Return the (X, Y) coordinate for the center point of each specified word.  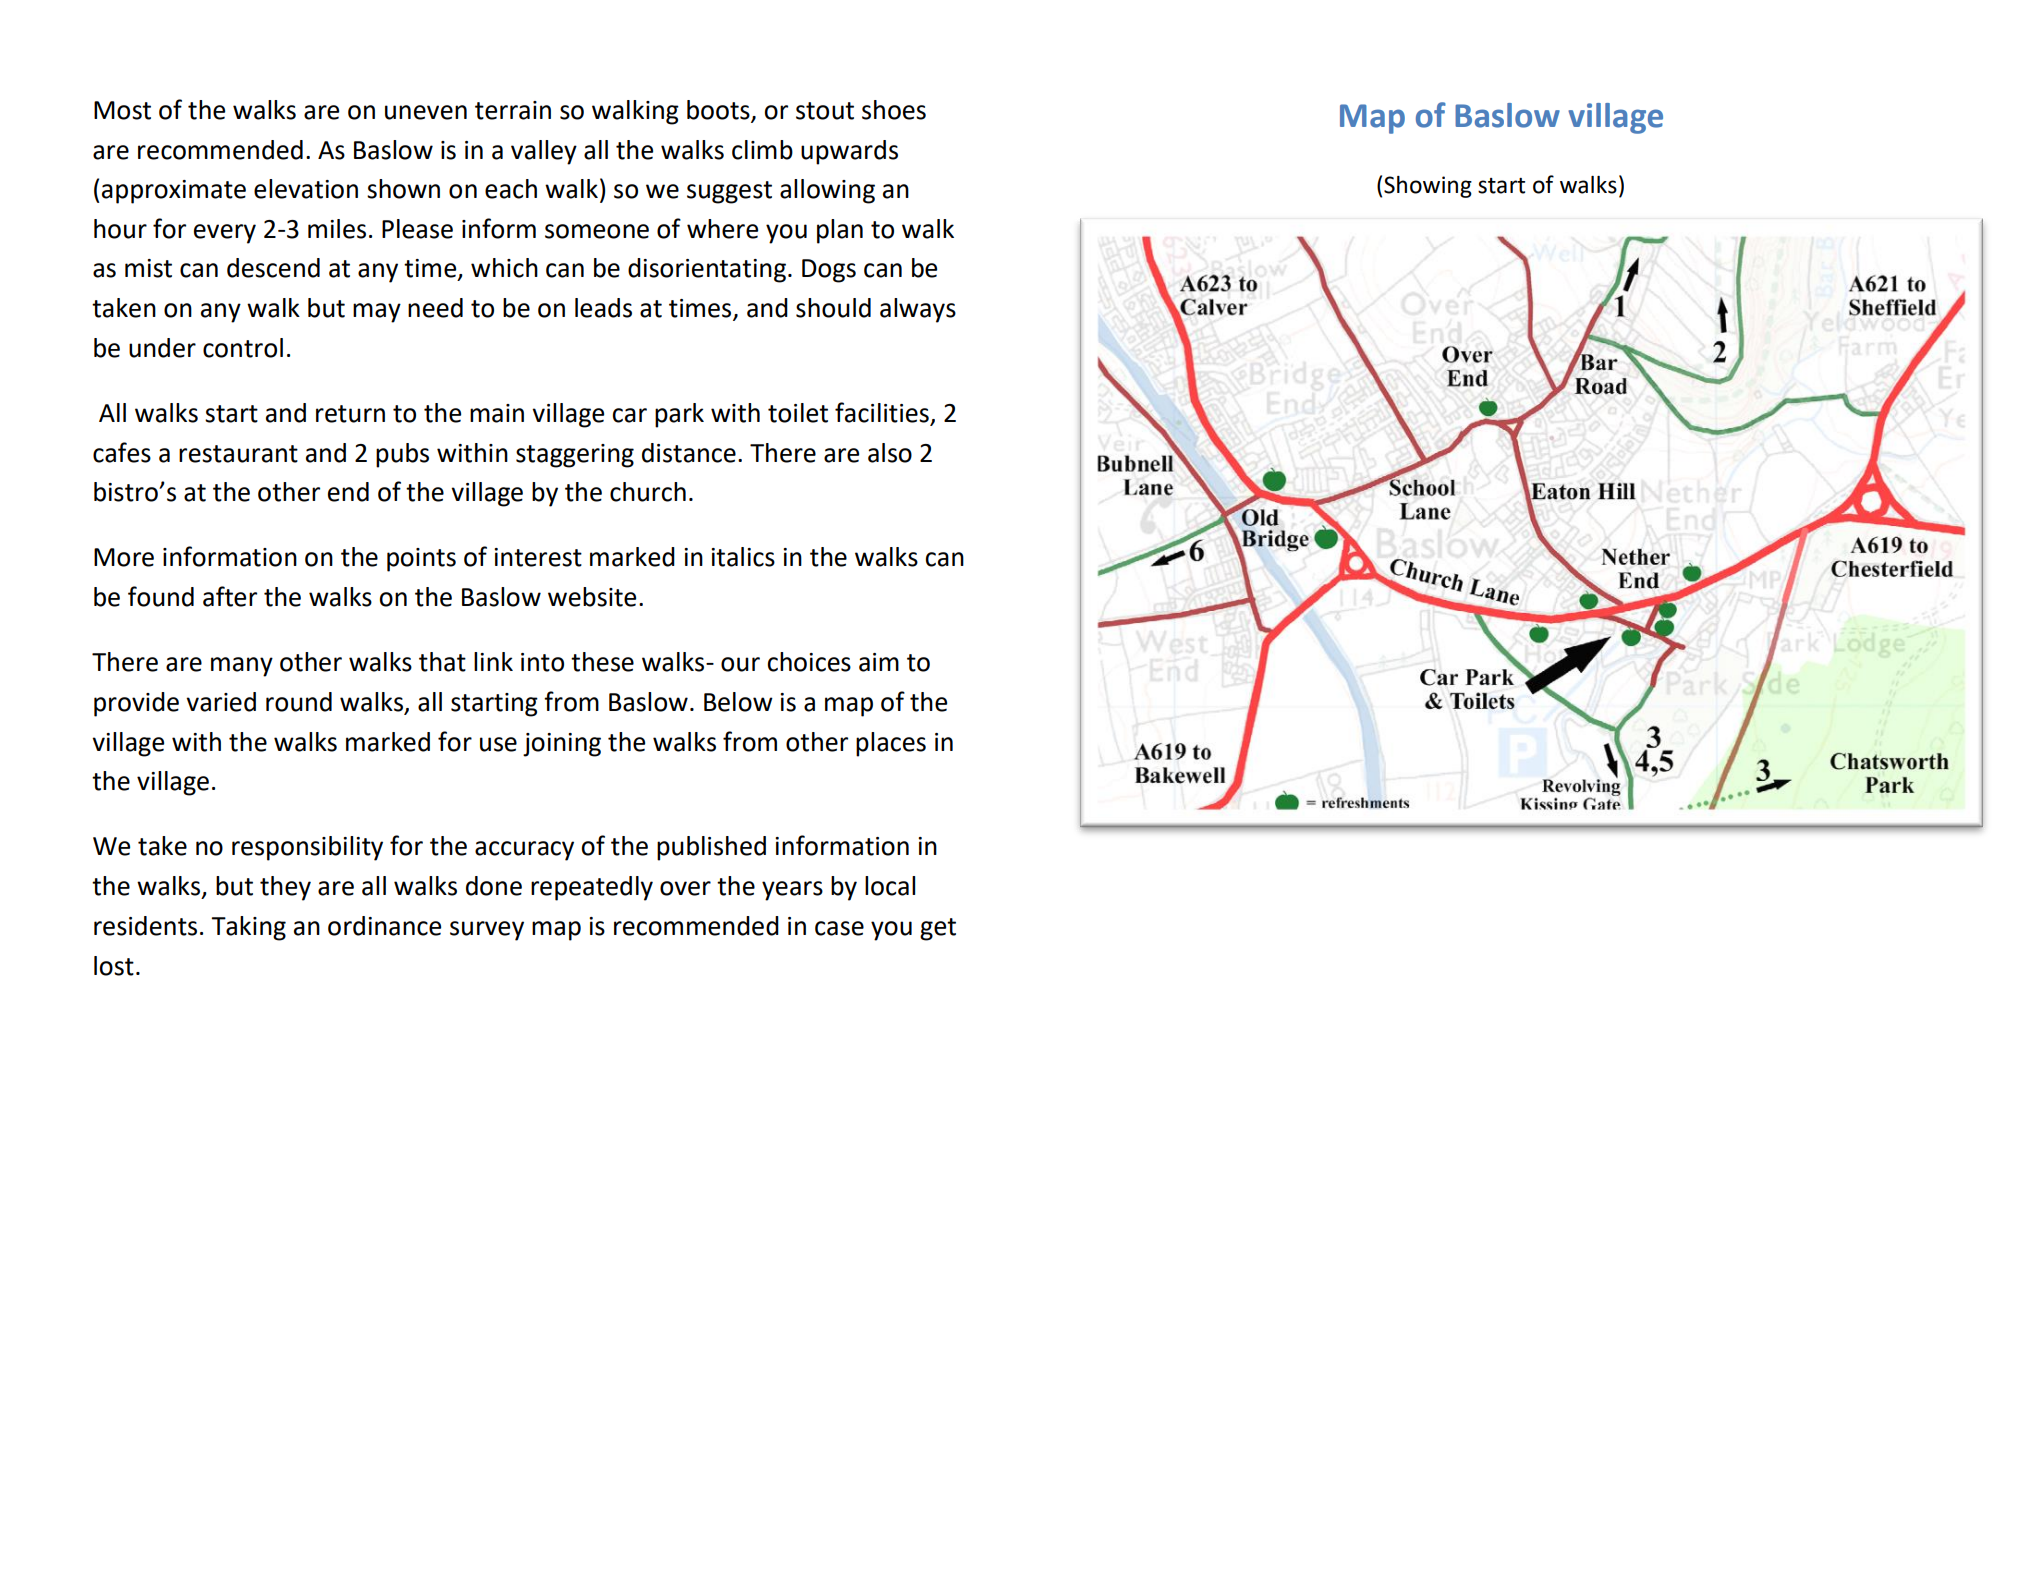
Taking (248, 928)
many (242, 667)
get (938, 929)
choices (809, 662)
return (350, 414)
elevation (306, 189)
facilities (882, 412)
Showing (1428, 187)
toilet (798, 413)
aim (879, 662)
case (839, 928)
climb (762, 150)
